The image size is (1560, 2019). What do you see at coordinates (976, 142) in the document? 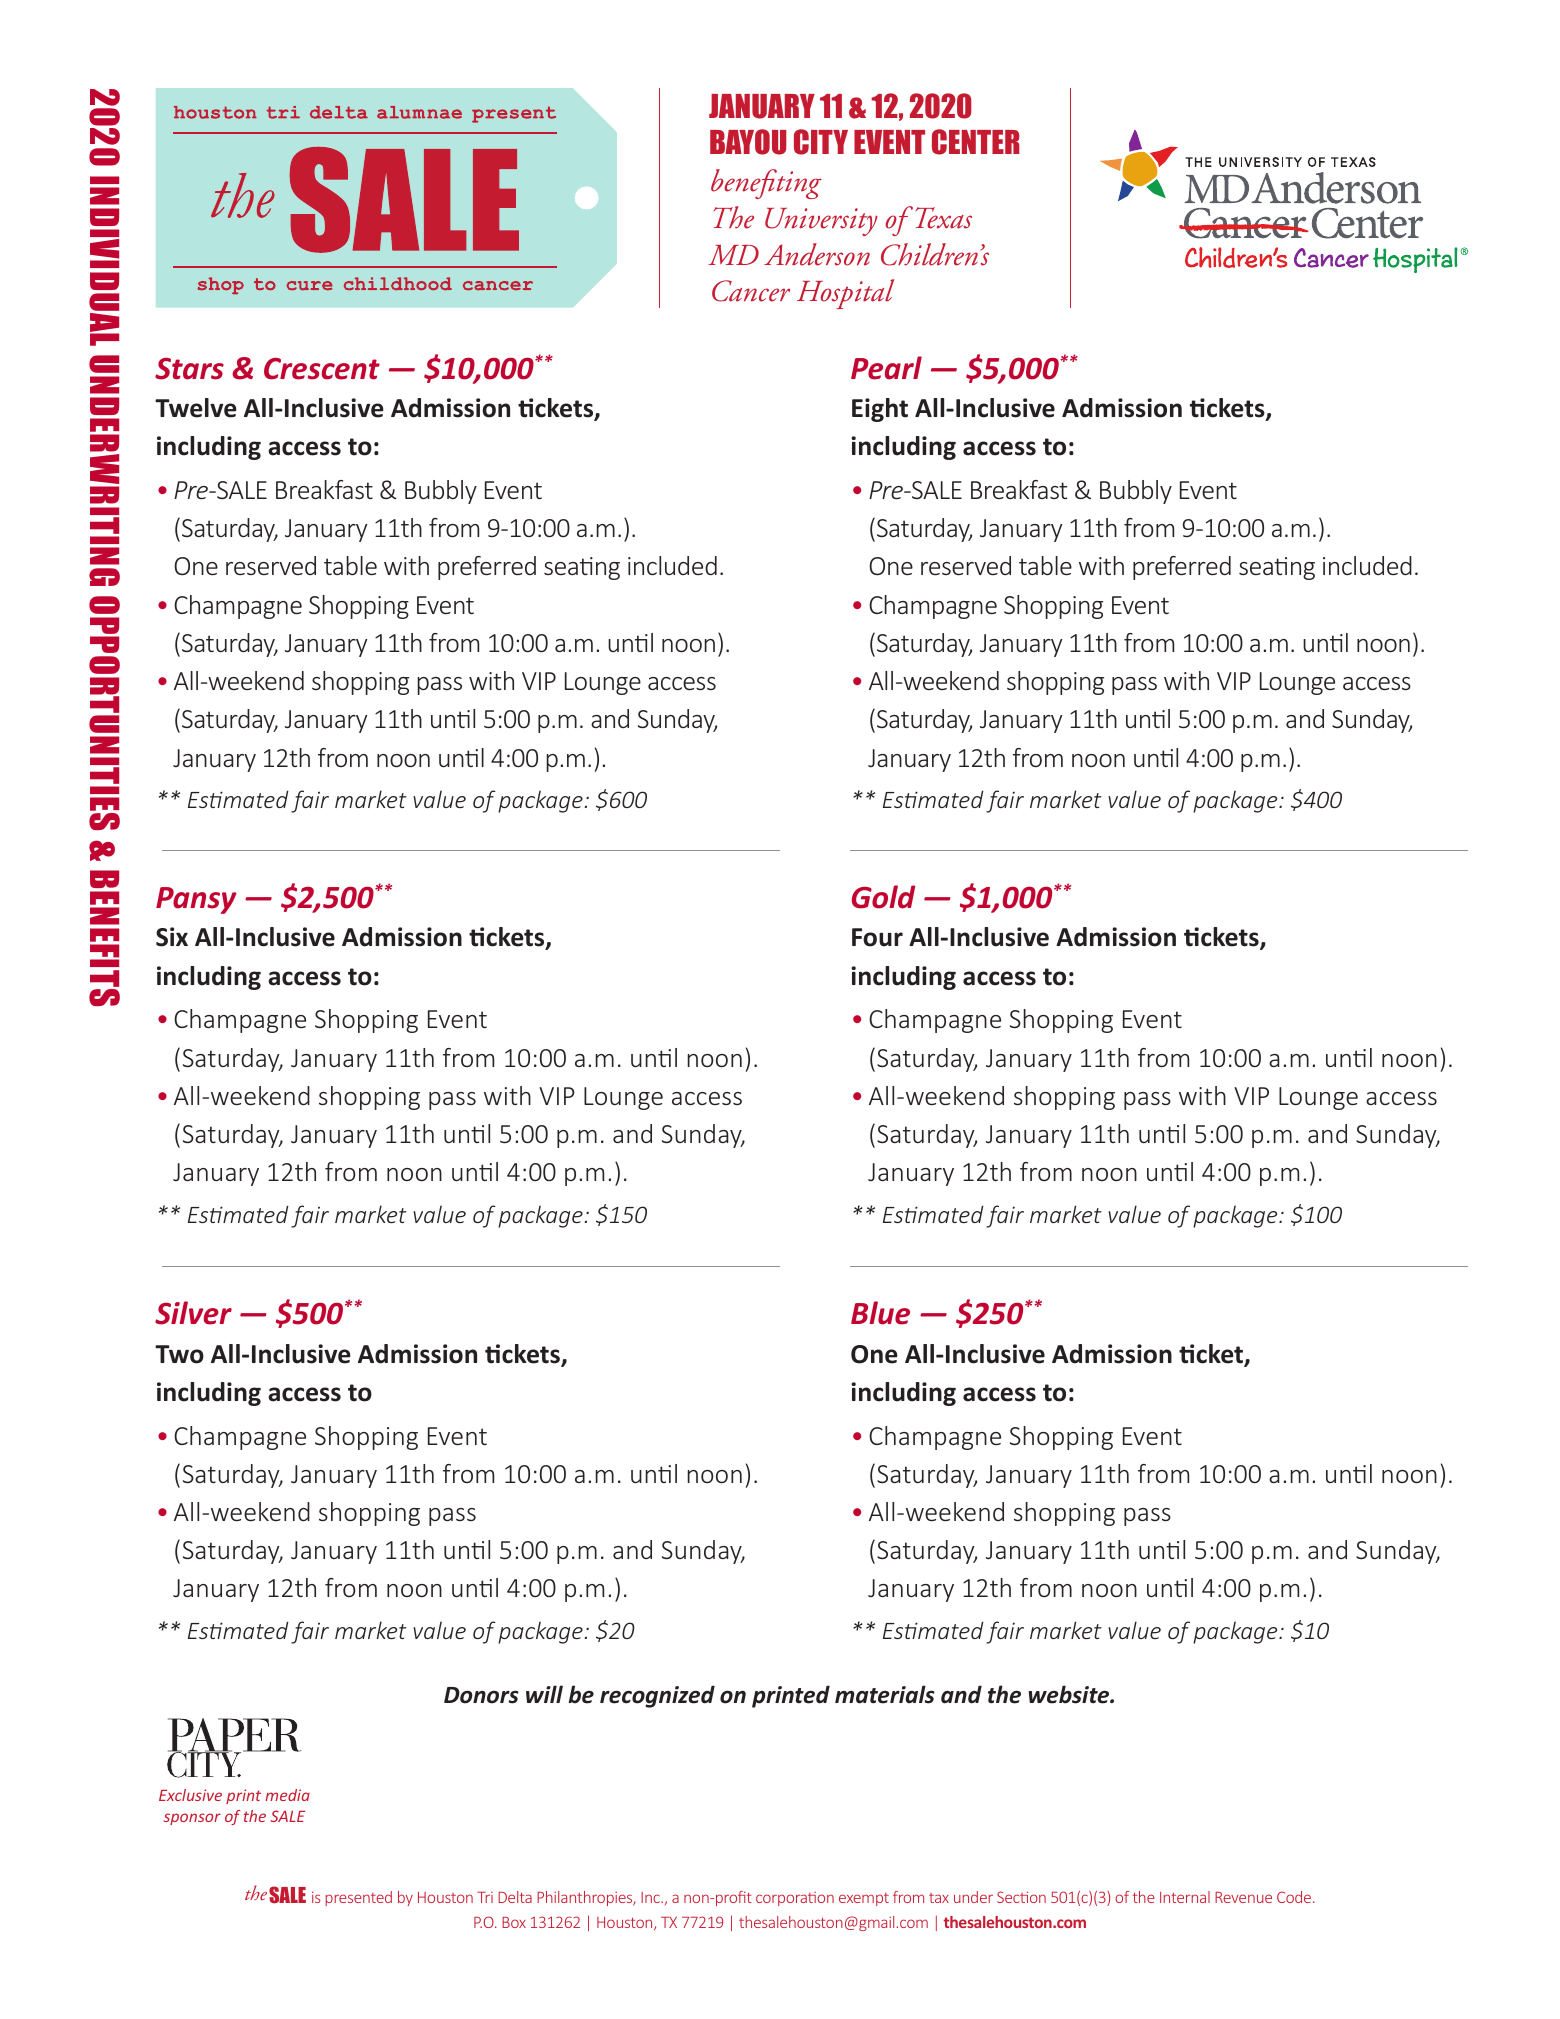
I see `CENTER` at bounding box center [976, 142].
